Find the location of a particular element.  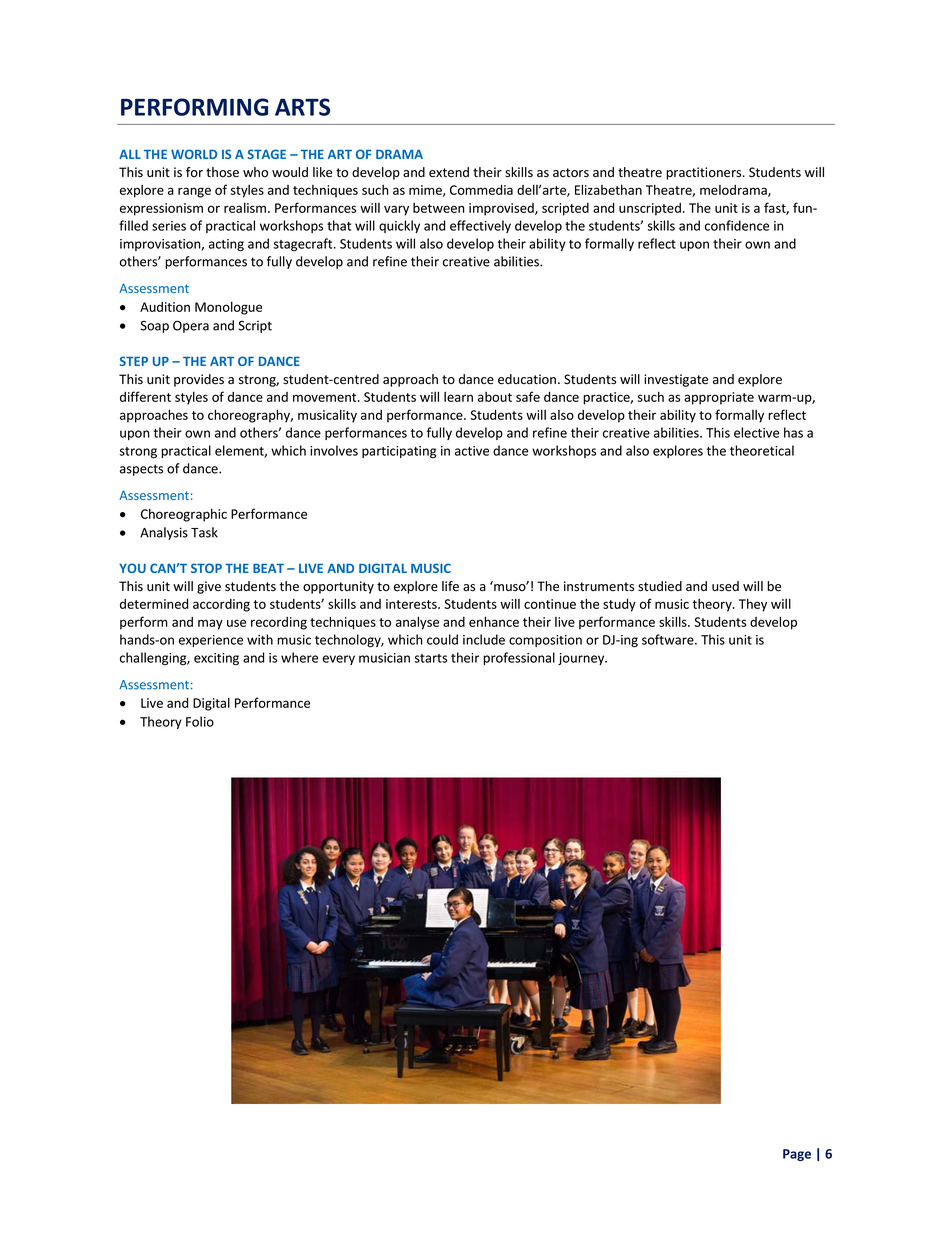

practitioners is located at coordinates (705, 173).
